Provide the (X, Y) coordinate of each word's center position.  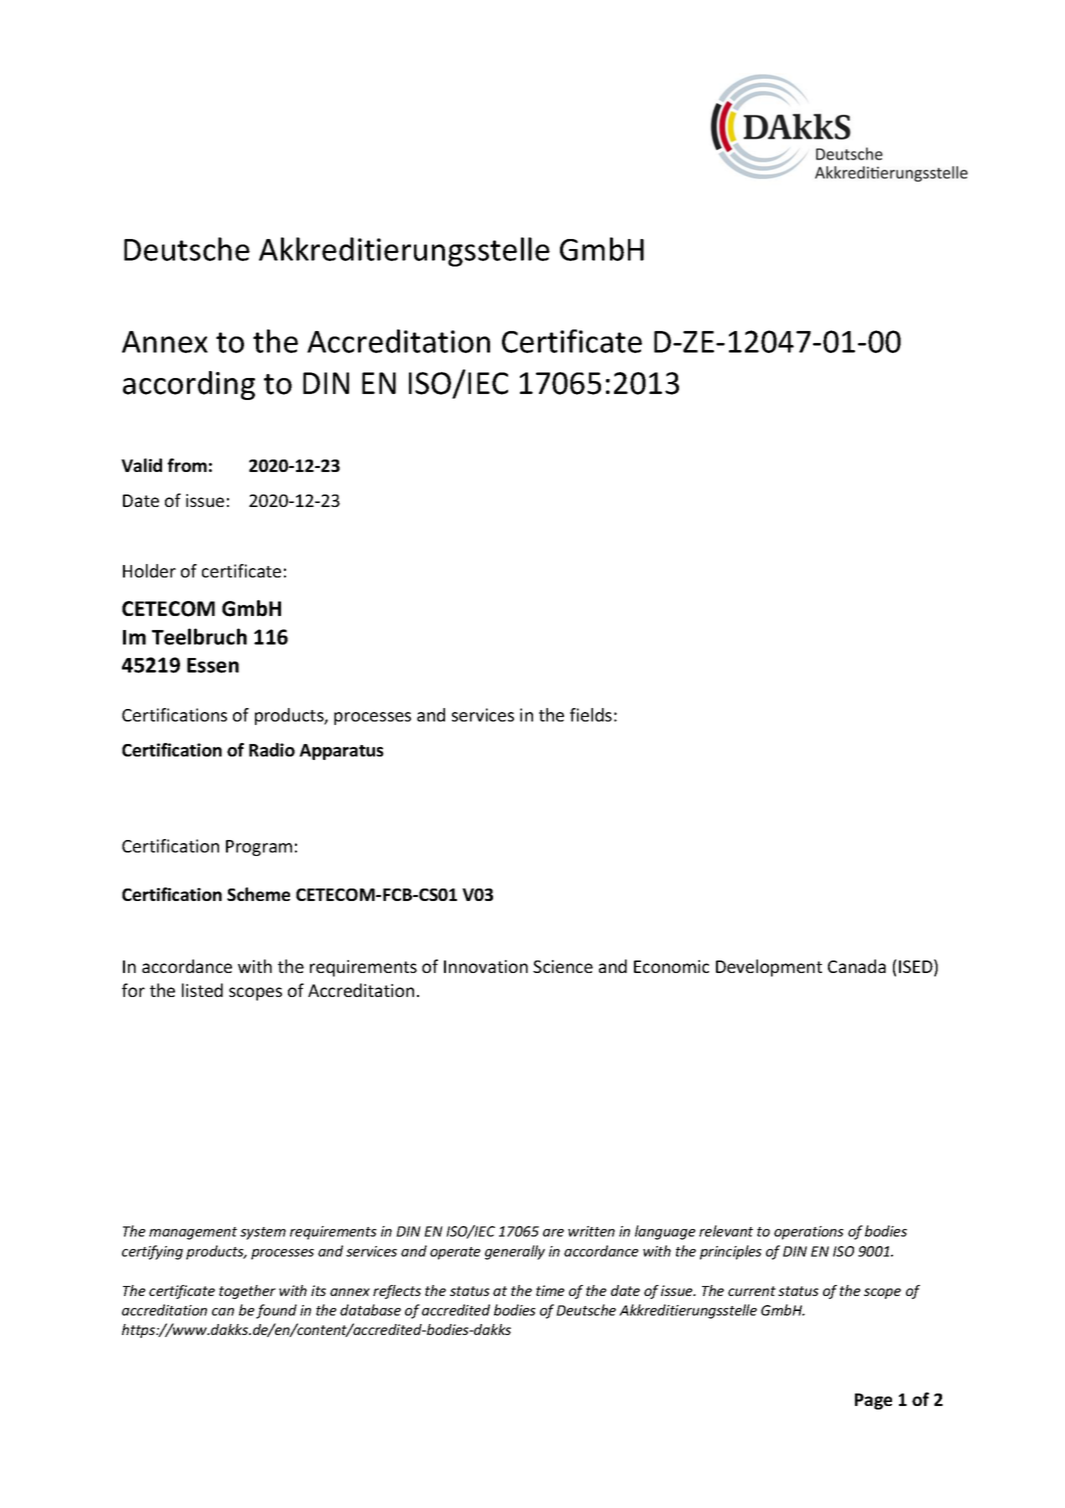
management (193, 1233)
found (276, 1311)
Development (769, 968)
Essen (213, 665)
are (553, 1233)
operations (809, 1233)
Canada (857, 966)
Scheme (258, 894)
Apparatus (341, 752)
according (189, 385)
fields (591, 715)
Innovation (486, 966)
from (187, 465)
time (550, 1290)
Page (873, 1401)
